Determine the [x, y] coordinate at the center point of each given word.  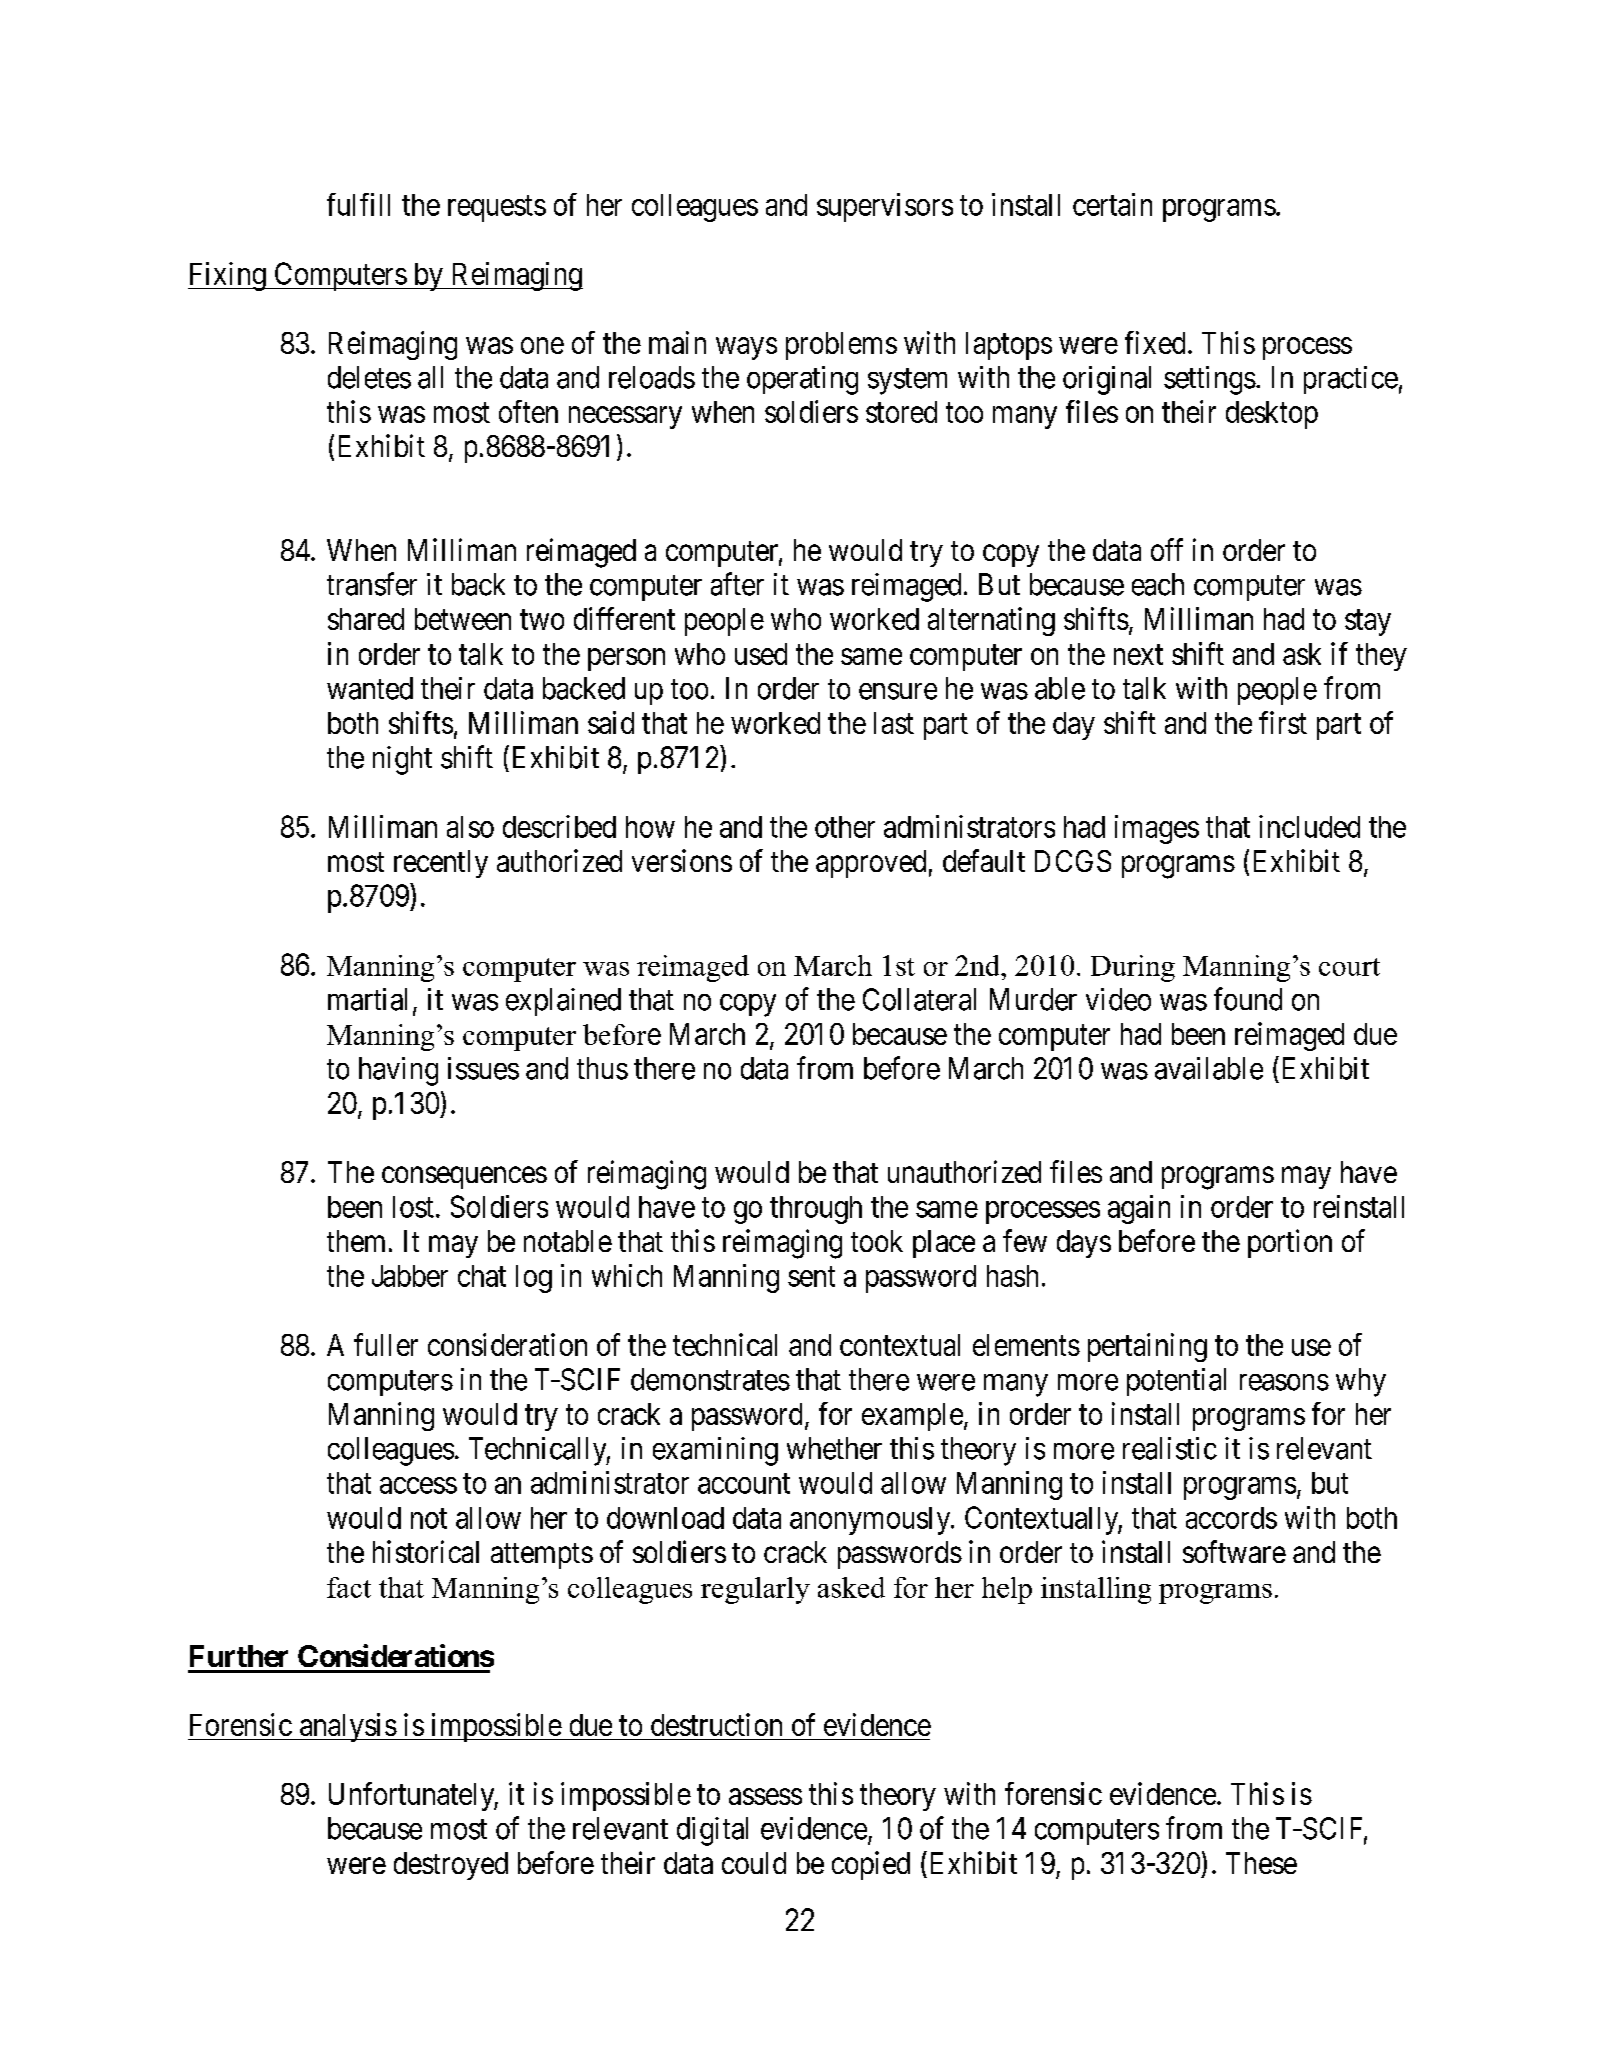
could [754, 1863]
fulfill [358, 204]
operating [802, 380]
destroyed [451, 1866]
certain [1112, 204]
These [1261, 1863]
